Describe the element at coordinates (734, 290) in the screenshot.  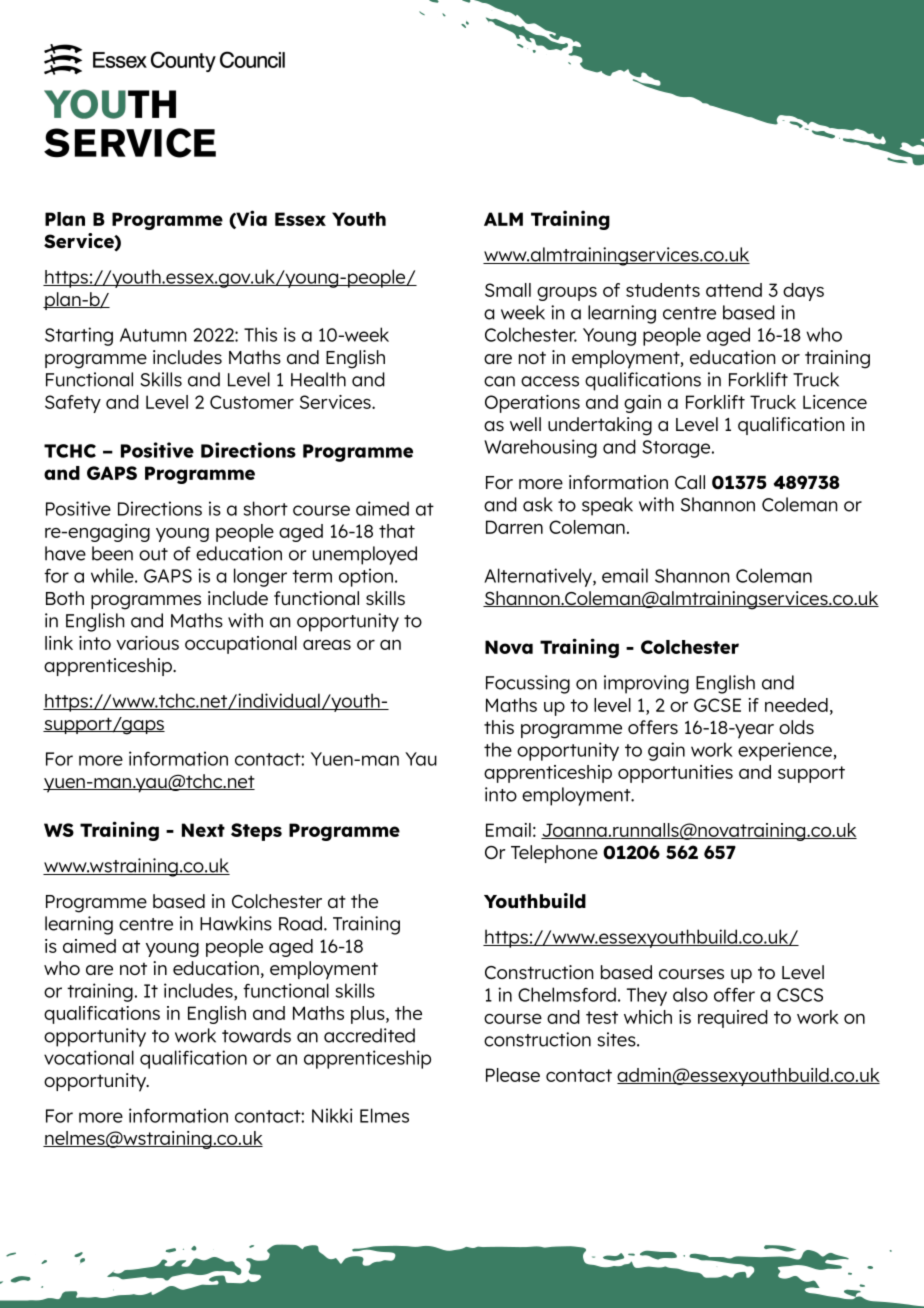
I see `attend` at that location.
